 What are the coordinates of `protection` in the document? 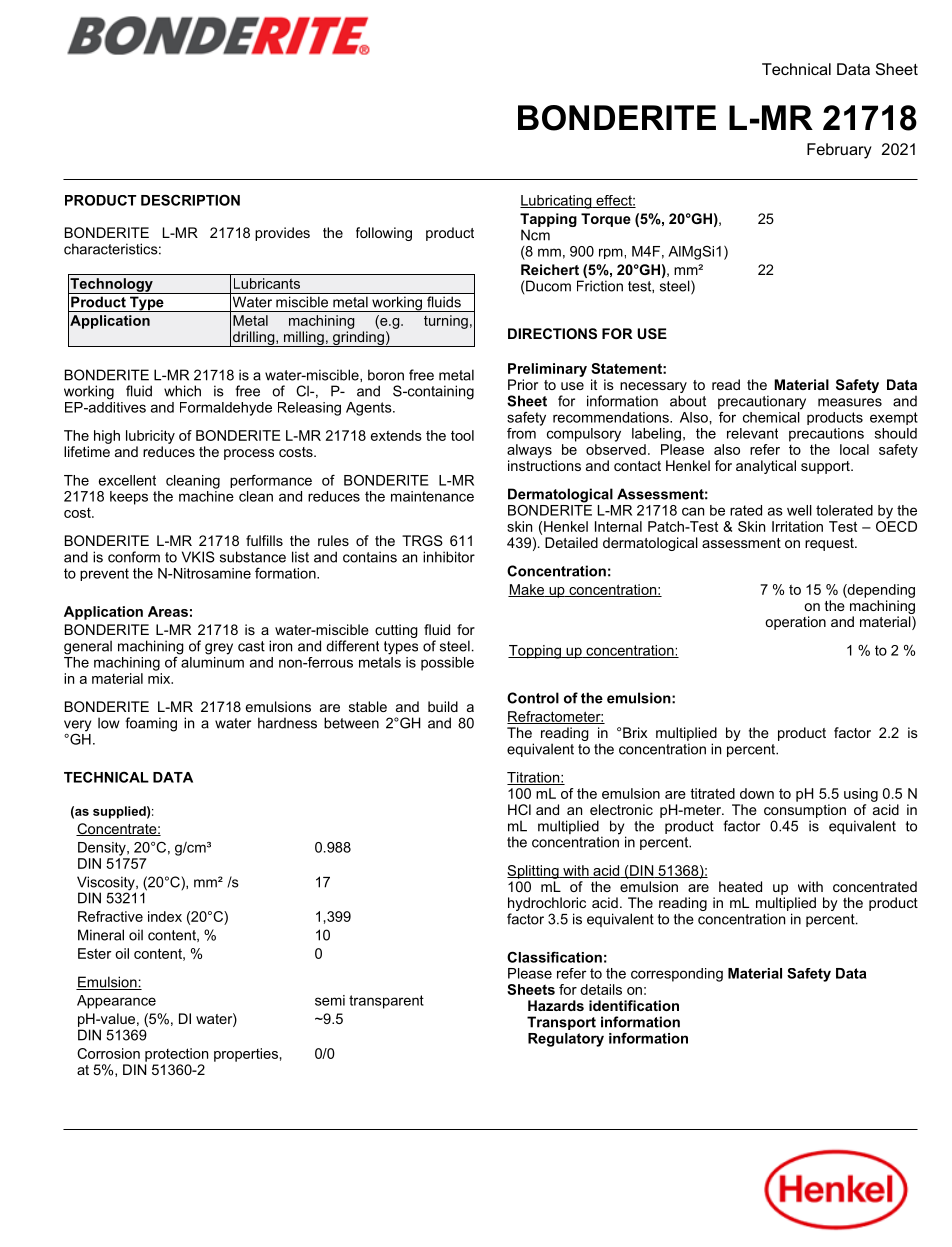 It's located at (176, 1055).
